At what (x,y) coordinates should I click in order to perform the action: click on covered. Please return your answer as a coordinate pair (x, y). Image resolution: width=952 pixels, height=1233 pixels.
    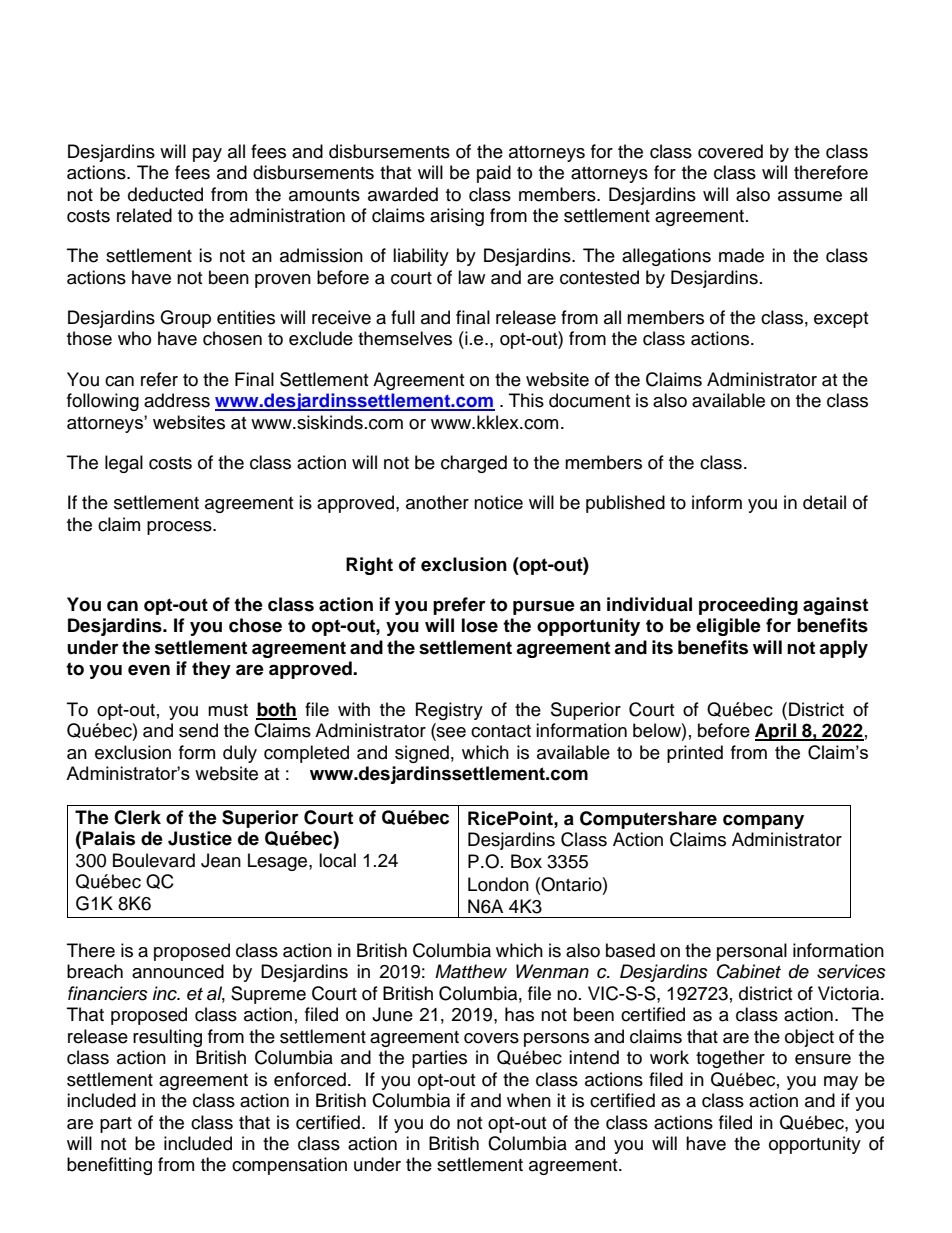
    Looking at the image, I should click on (730, 151).
